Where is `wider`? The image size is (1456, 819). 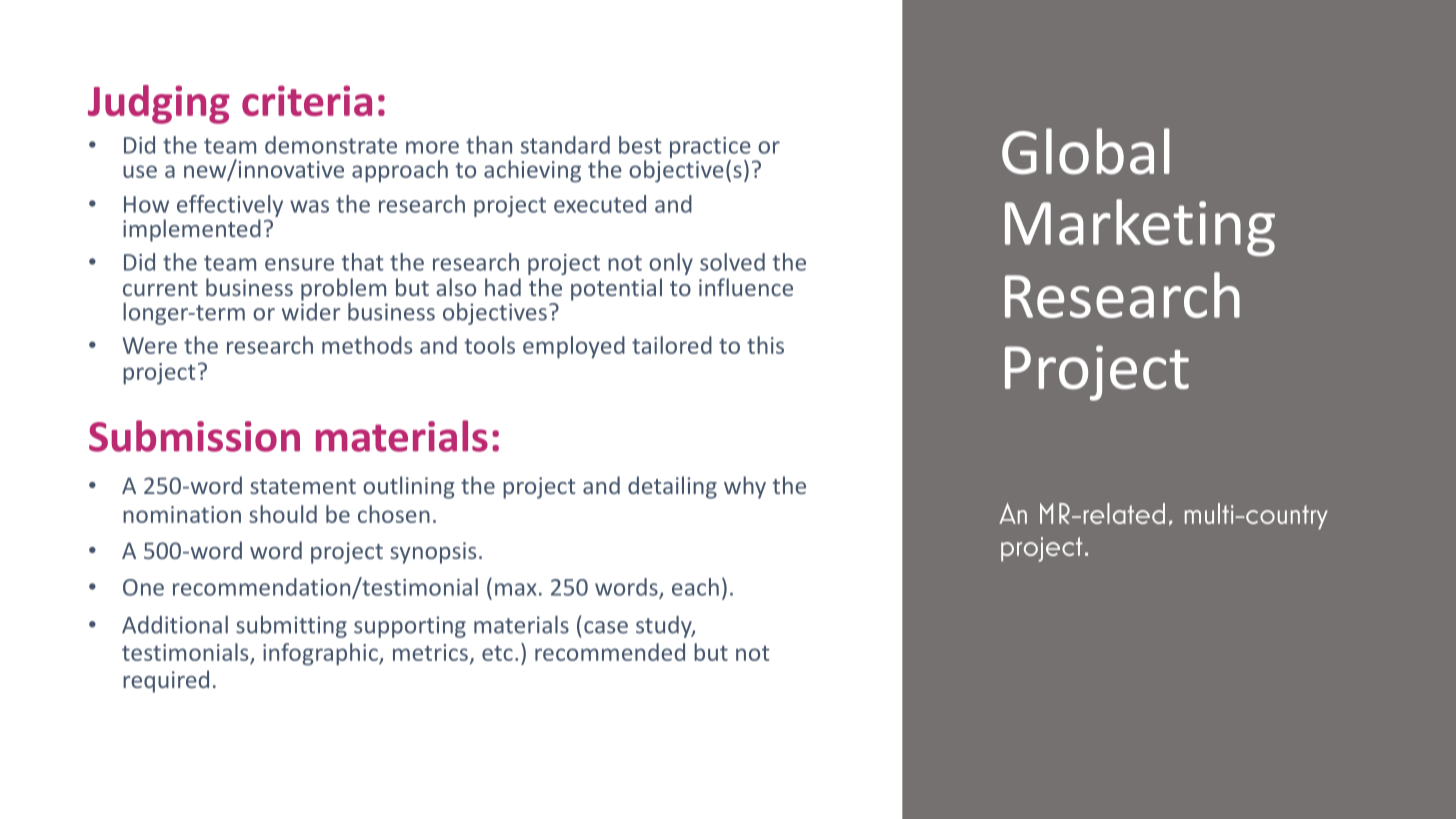
wider is located at coordinates (311, 310).
